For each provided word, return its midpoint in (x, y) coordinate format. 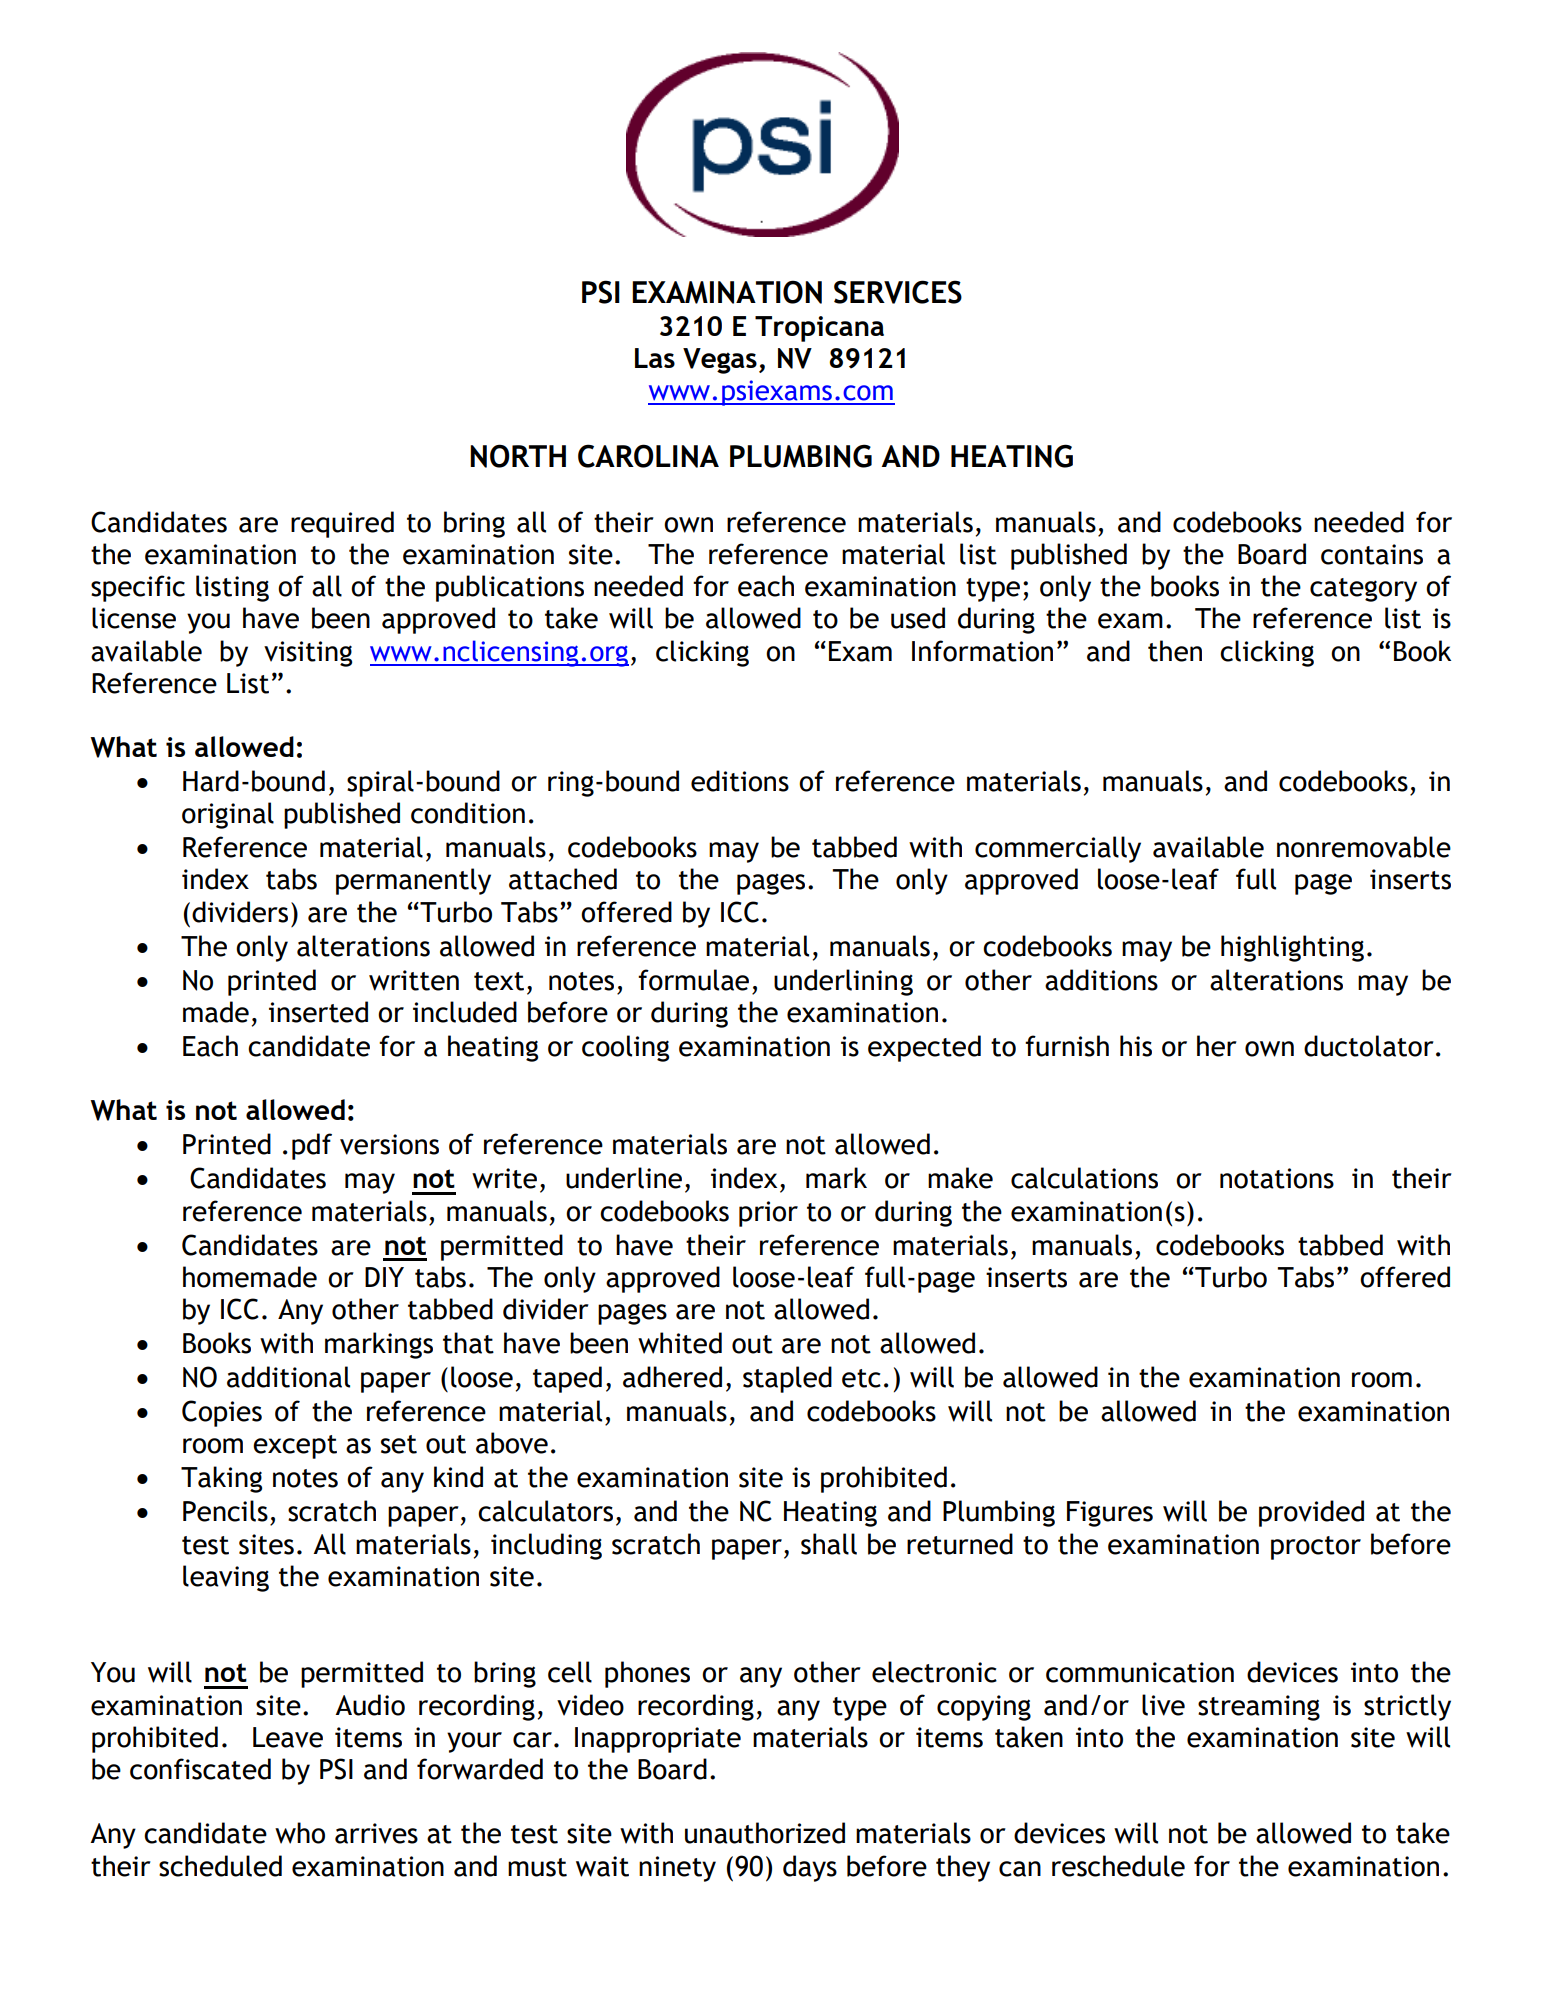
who (300, 1833)
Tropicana (819, 329)
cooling (625, 1048)
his (1136, 1046)
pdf (312, 1146)
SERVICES (898, 292)
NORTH (518, 456)
